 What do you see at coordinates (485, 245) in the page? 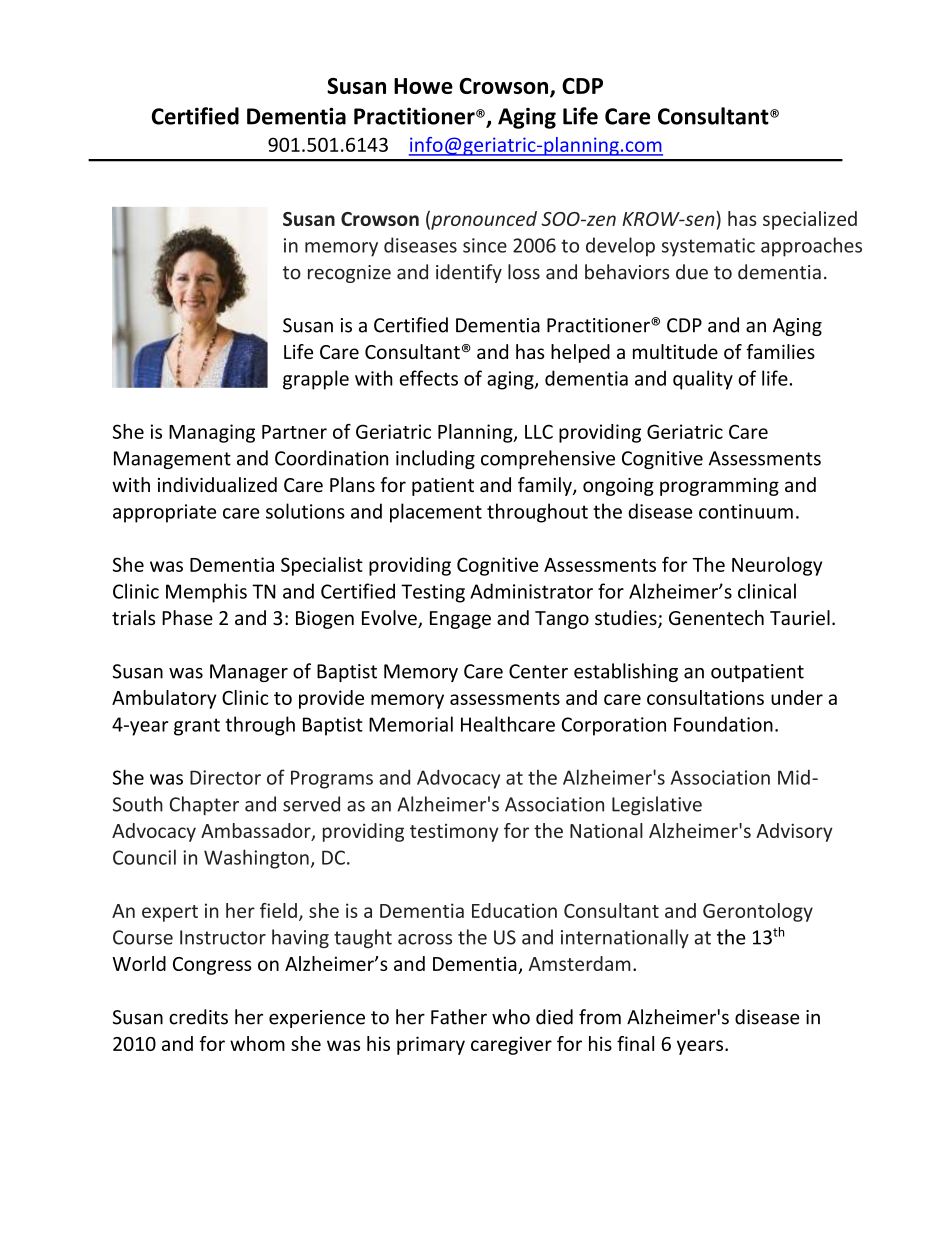
I see `since` at bounding box center [485, 245].
